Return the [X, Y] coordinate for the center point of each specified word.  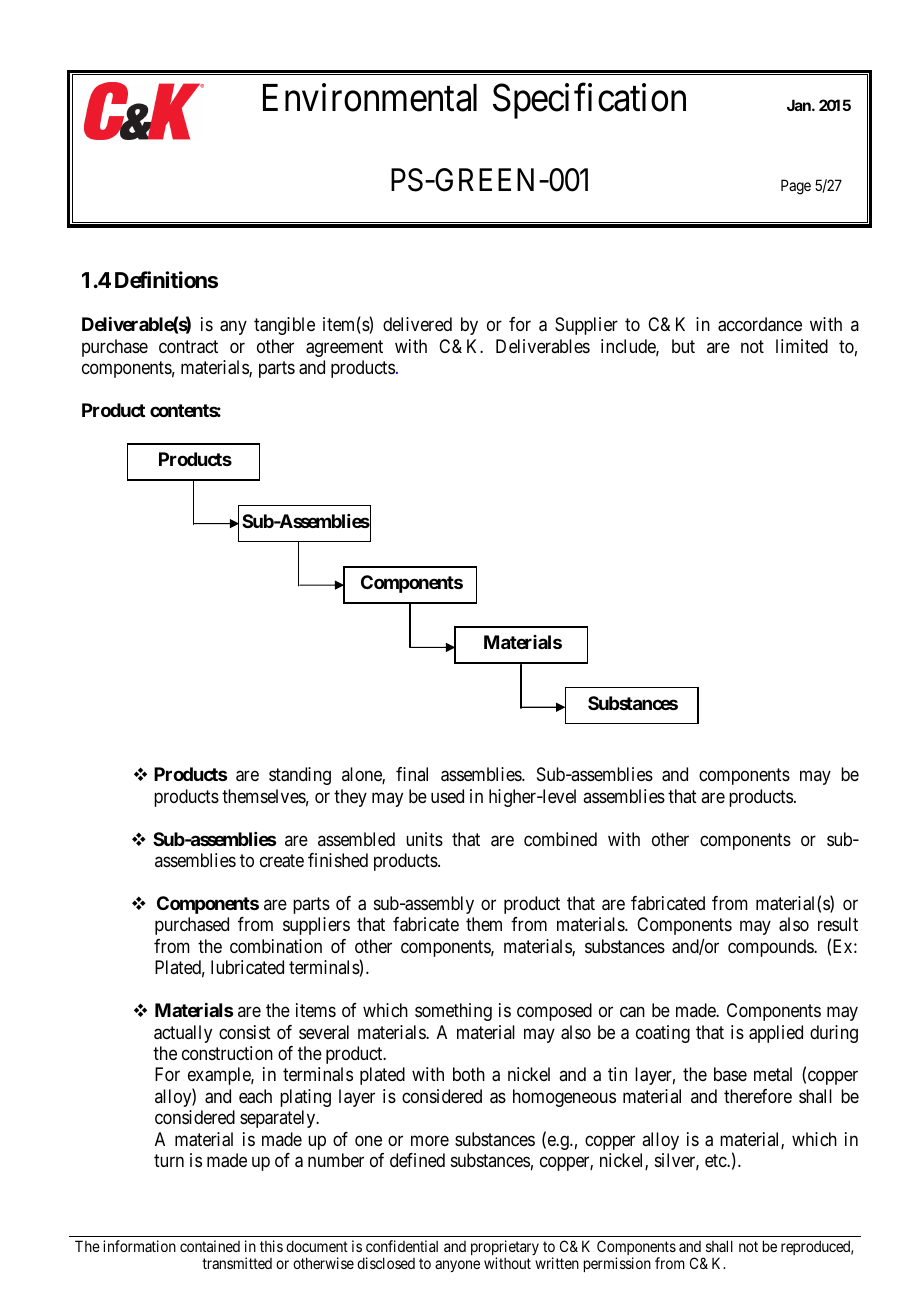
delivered [417, 324]
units [424, 839]
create [282, 861]
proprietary [505, 1249]
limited [802, 346]
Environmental [370, 98]
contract [188, 347]
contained [210, 1246]
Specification [589, 101]
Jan [800, 105]
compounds [771, 948]
